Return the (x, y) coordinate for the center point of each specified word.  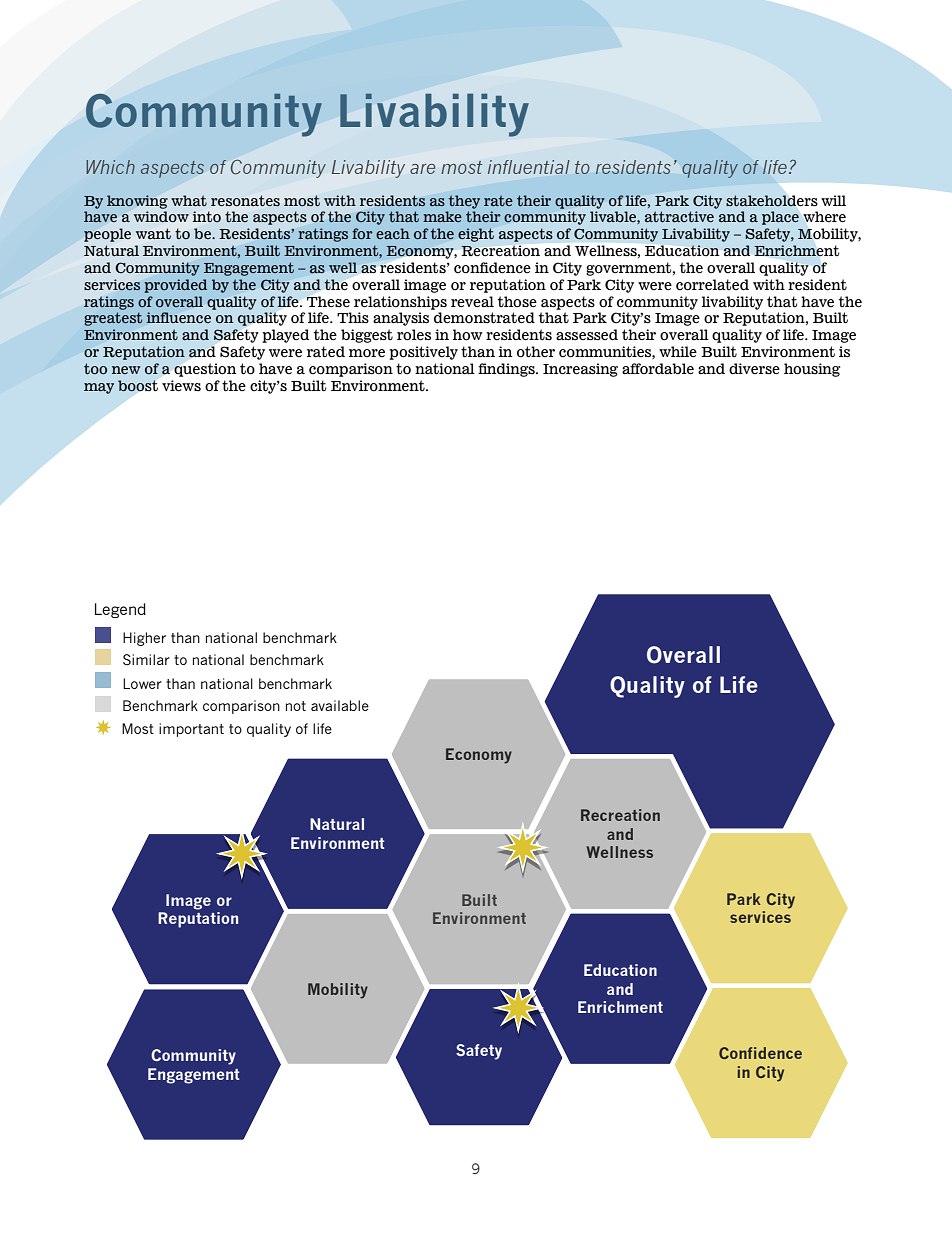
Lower (142, 683)
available (340, 705)
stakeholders (771, 200)
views (181, 386)
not (296, 706)
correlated (712, 285)
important (191, 730)
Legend (120, 610)
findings (507, 370)
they (464, 202)
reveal (472, 302)
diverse (754, 369)
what (189, 200)
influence (178, 317)
